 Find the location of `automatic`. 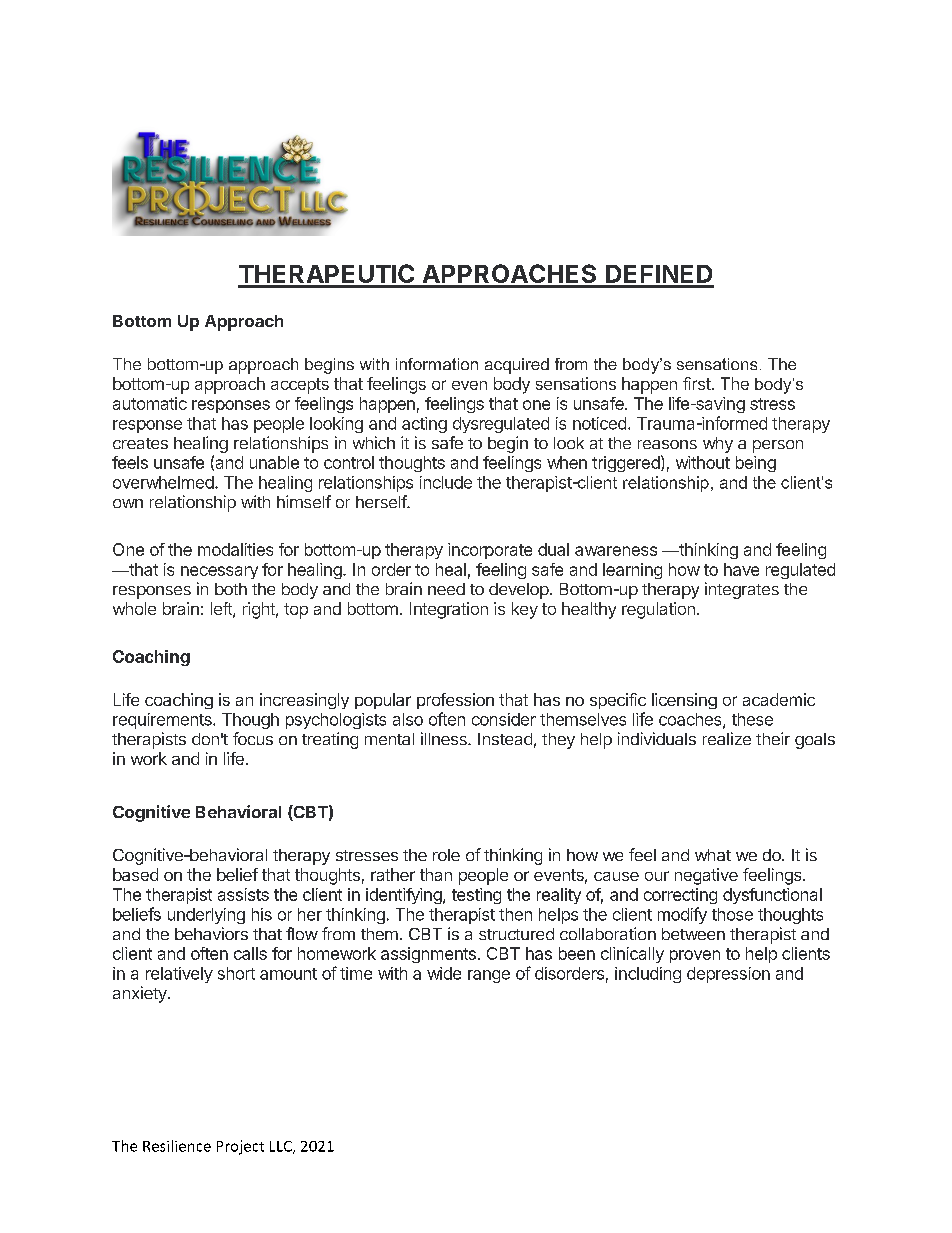

automatic is located at coordinates (150, 403).
